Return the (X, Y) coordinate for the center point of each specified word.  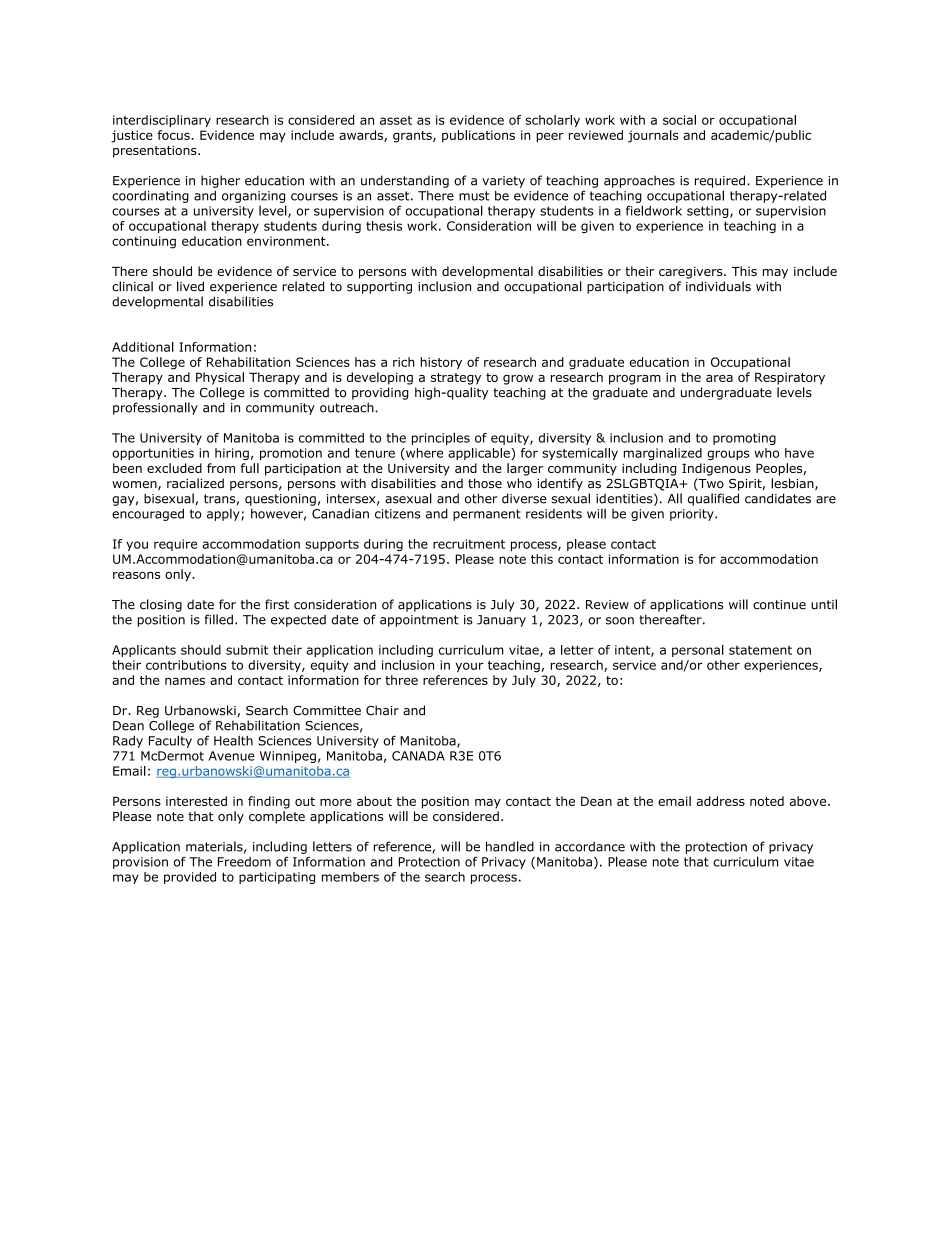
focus (175, 135)
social (679, 120)
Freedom (244, 862)
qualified (713, 499)
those (485, 483)
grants (413, 137)
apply (224, 515)
